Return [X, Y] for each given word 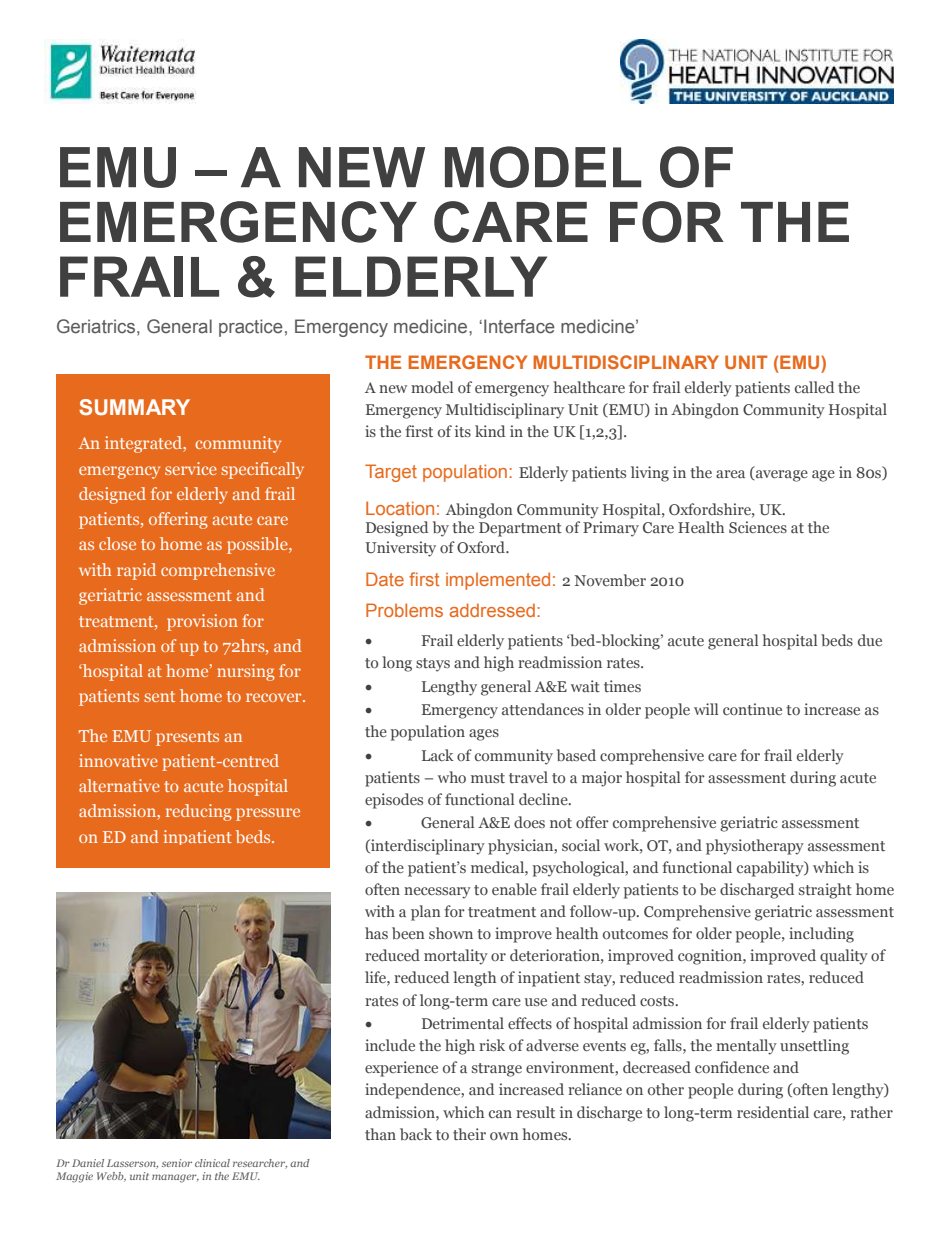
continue [752, 709]
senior [177, 1163]
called [814, 387]
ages [484, 735]
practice [251, 328]
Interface [519, 326]
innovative [118, 760]
